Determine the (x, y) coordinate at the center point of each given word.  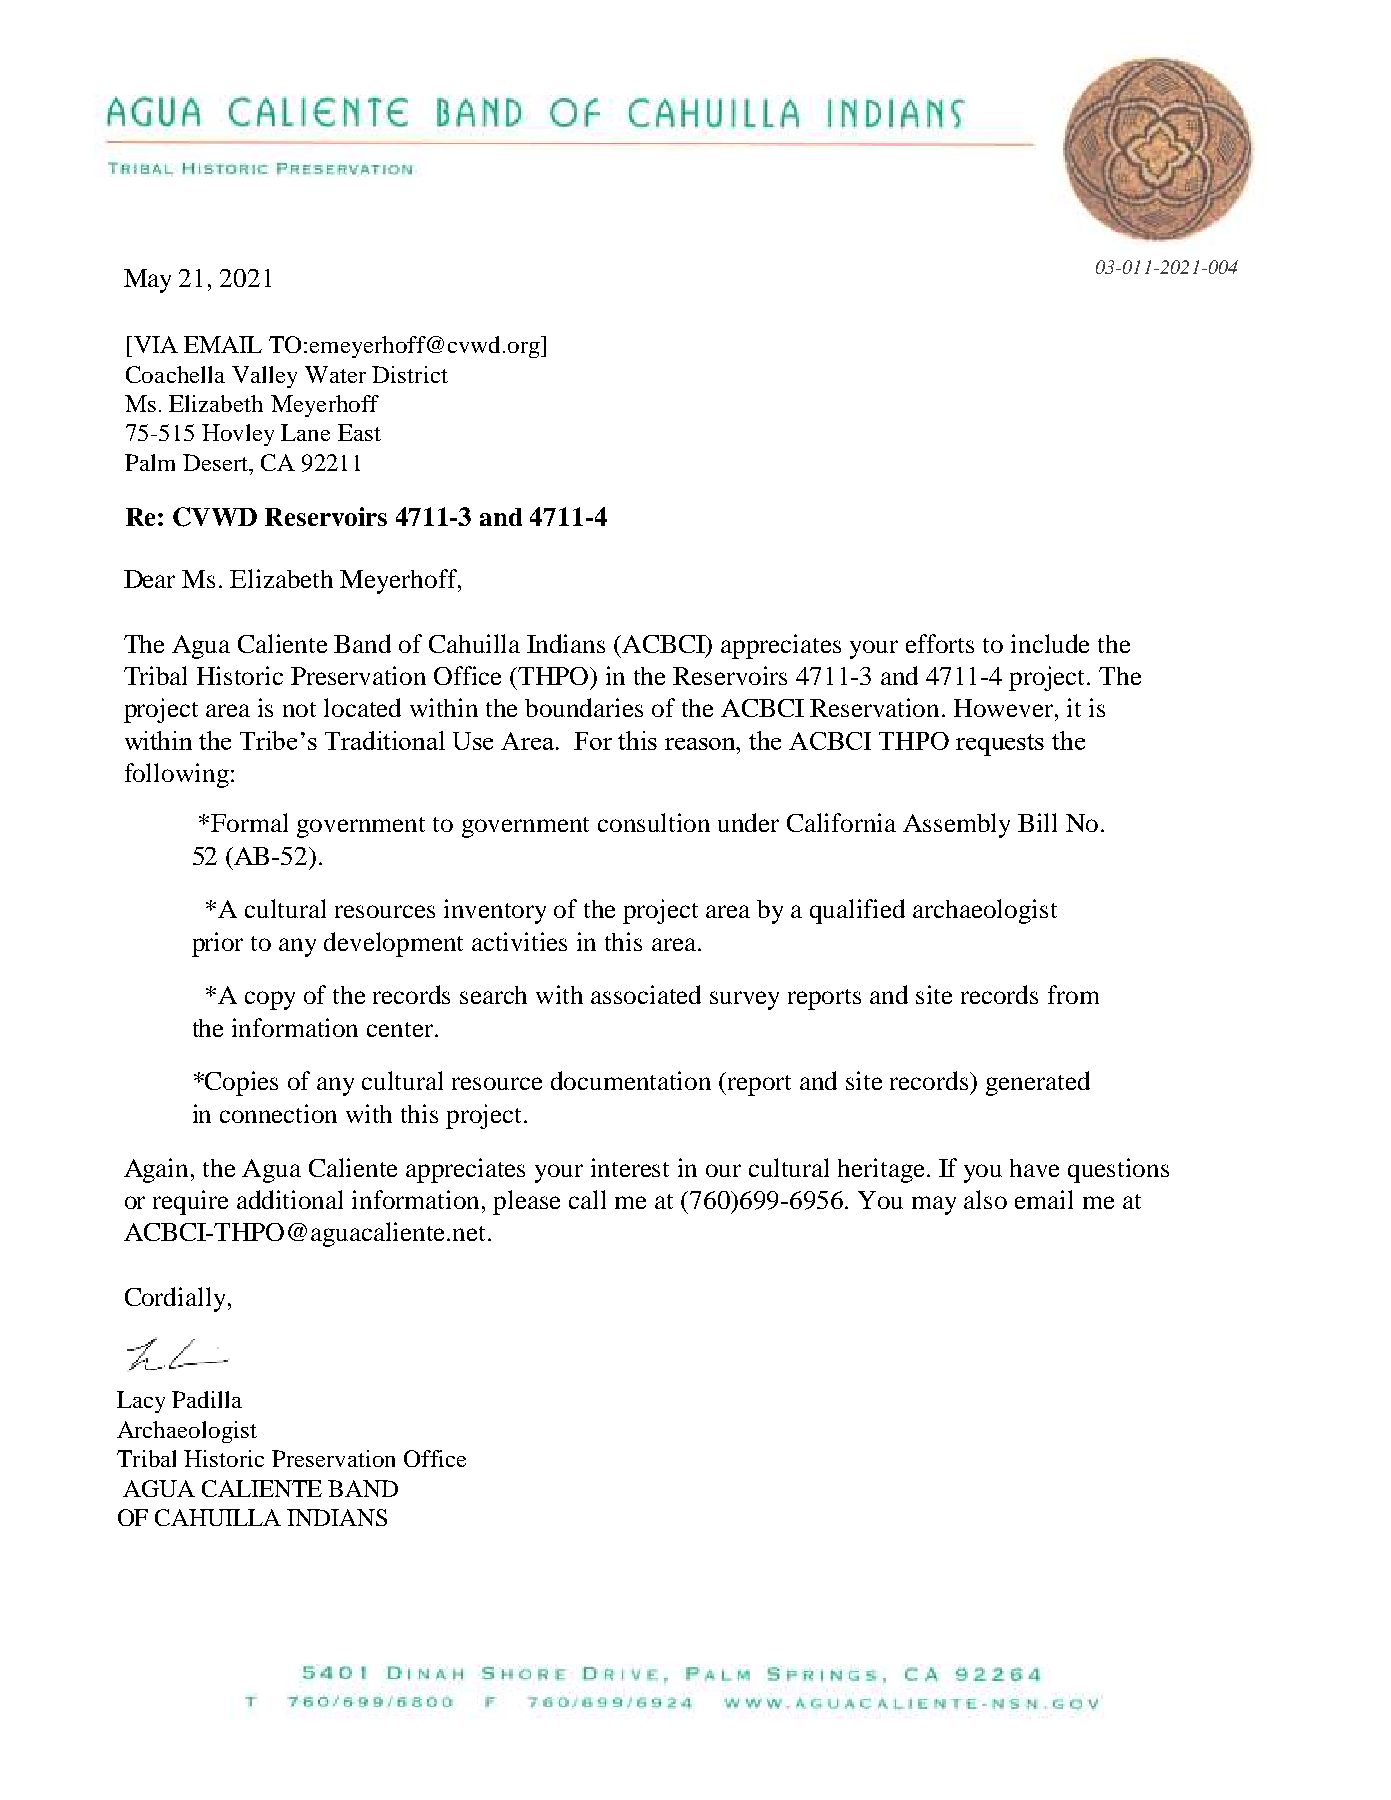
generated (1038, 1083)
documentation (631, 1080)
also (985, 1199)
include (1050, 643)
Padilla (207, 1399)
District (410, 374)
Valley (264, 377)
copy (270, 1000)
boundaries (584, 707)
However (1005, 708)
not (299, 709)
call (587, 1199)
